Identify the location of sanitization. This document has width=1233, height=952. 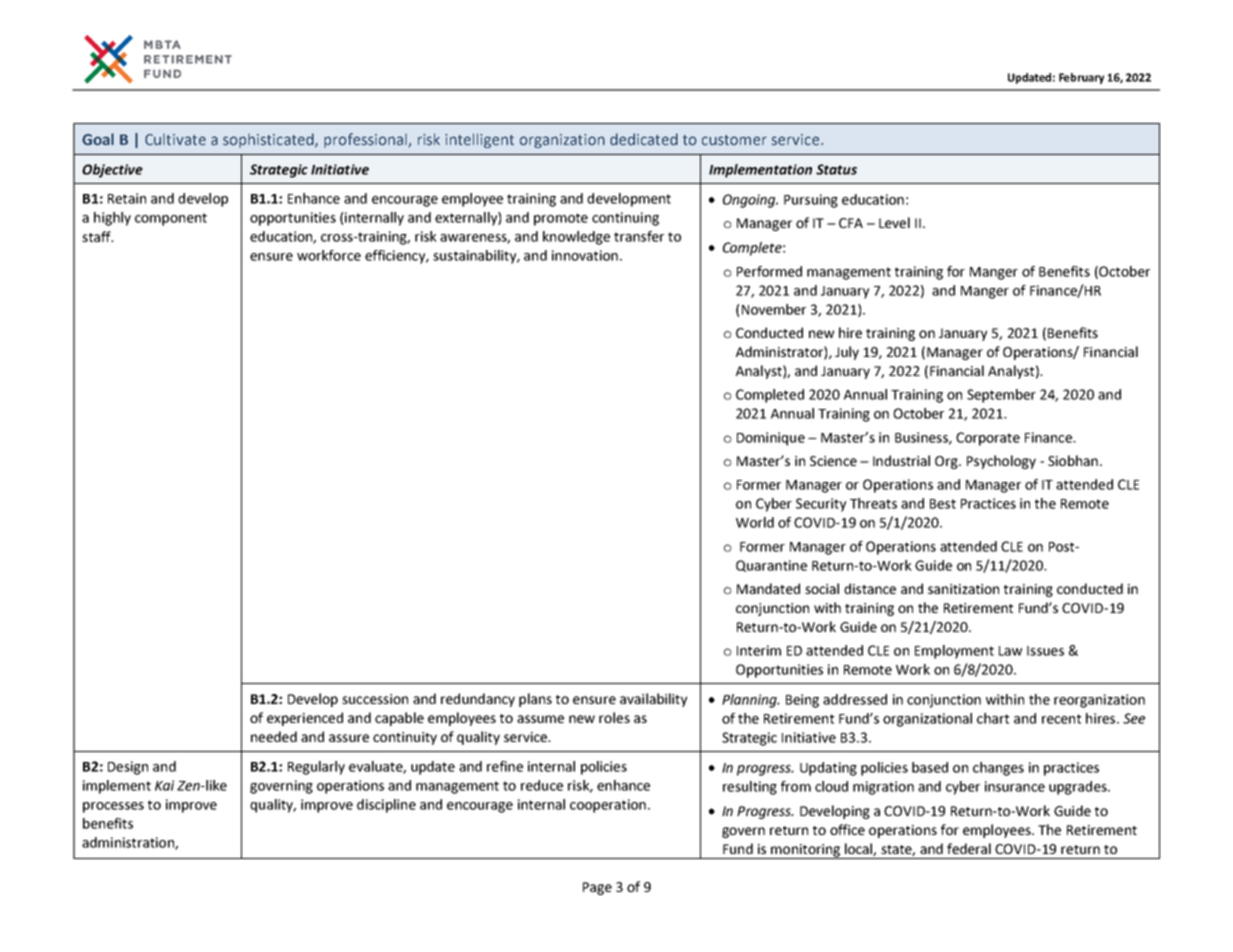
(963, 589).
